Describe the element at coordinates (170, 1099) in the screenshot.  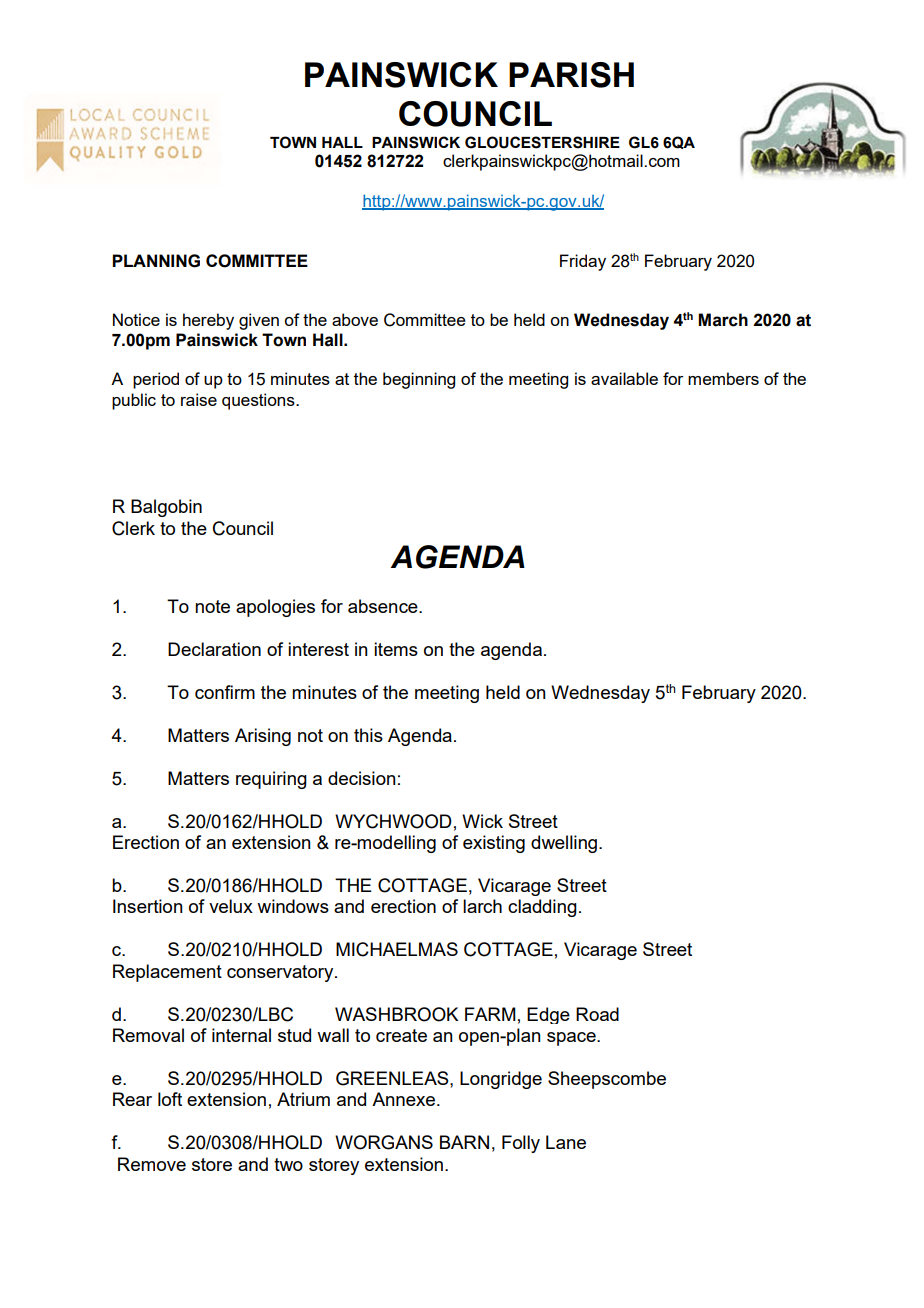
I see `loft` at that location.
